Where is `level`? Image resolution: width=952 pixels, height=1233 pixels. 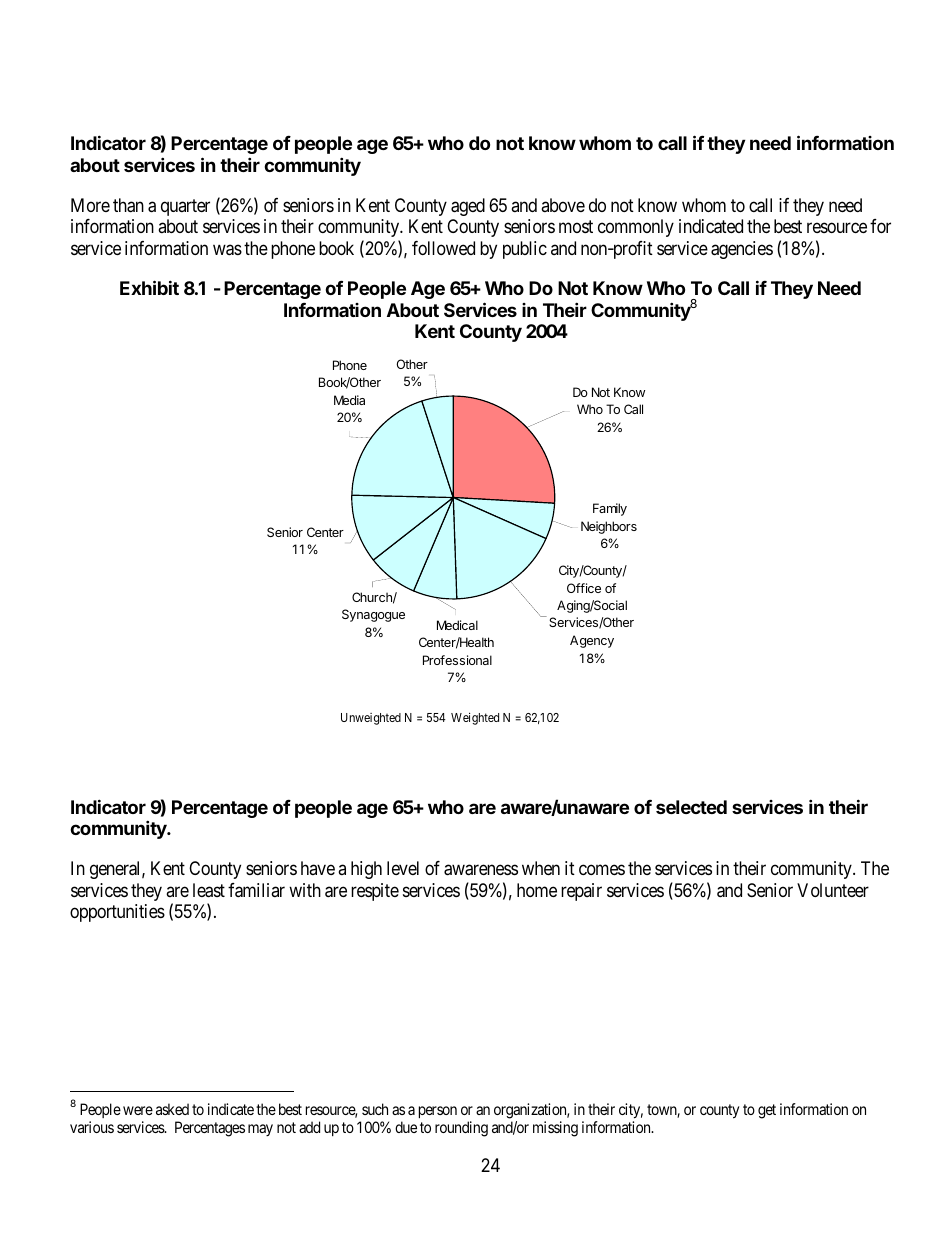
level is located at coordinates (403, 868).
